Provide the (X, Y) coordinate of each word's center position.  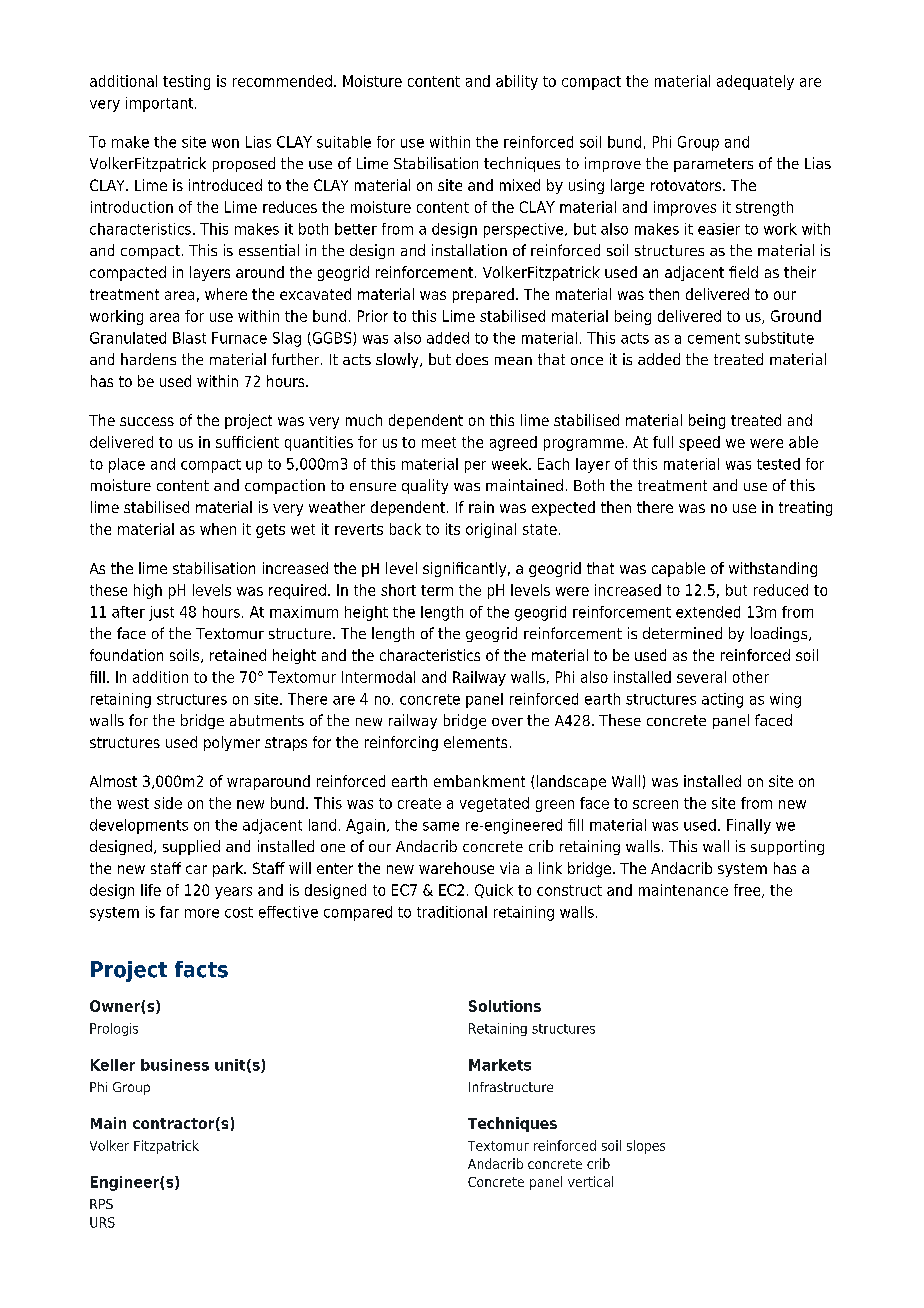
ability (517, 82)
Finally (749, 826)
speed (699, 443)
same (441, 826)
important (161, 104)
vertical (590, 1181)
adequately (755, 82)
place (127, 465)
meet (439, 442)
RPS (101, 1204)
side (168, 803)
